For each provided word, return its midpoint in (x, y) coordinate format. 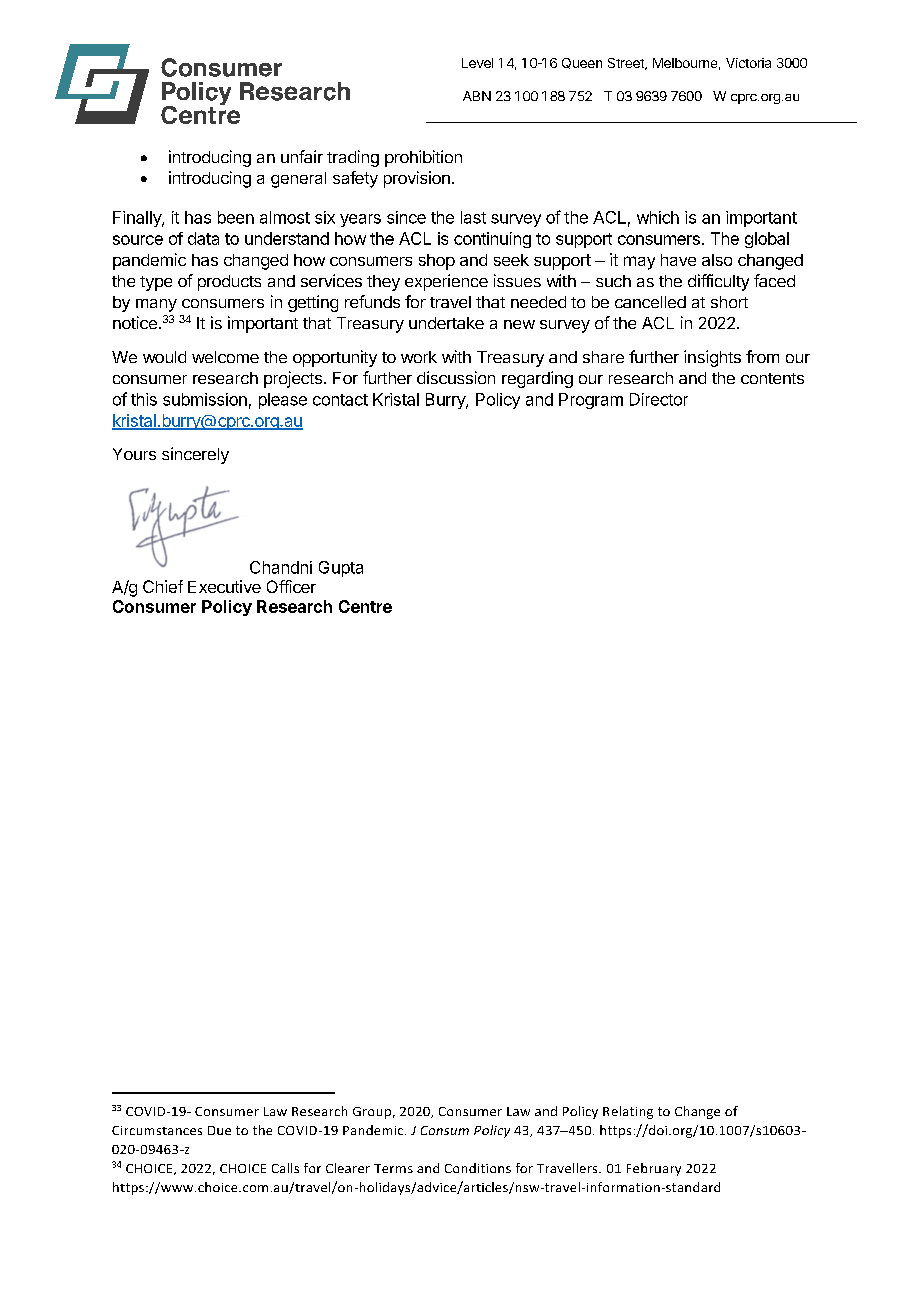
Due (219, 1130)
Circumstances (157, 1130)
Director (659, 399)
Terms (393, 1168)
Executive (224, 586)
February (654, 1169)
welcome (225, 357)
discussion (456, 377)
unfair (302, 156)
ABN (477, 96)
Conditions (478, 1168)
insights (712, 358)
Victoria (748, 63)
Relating (628, 1112)
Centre (365, 606)
